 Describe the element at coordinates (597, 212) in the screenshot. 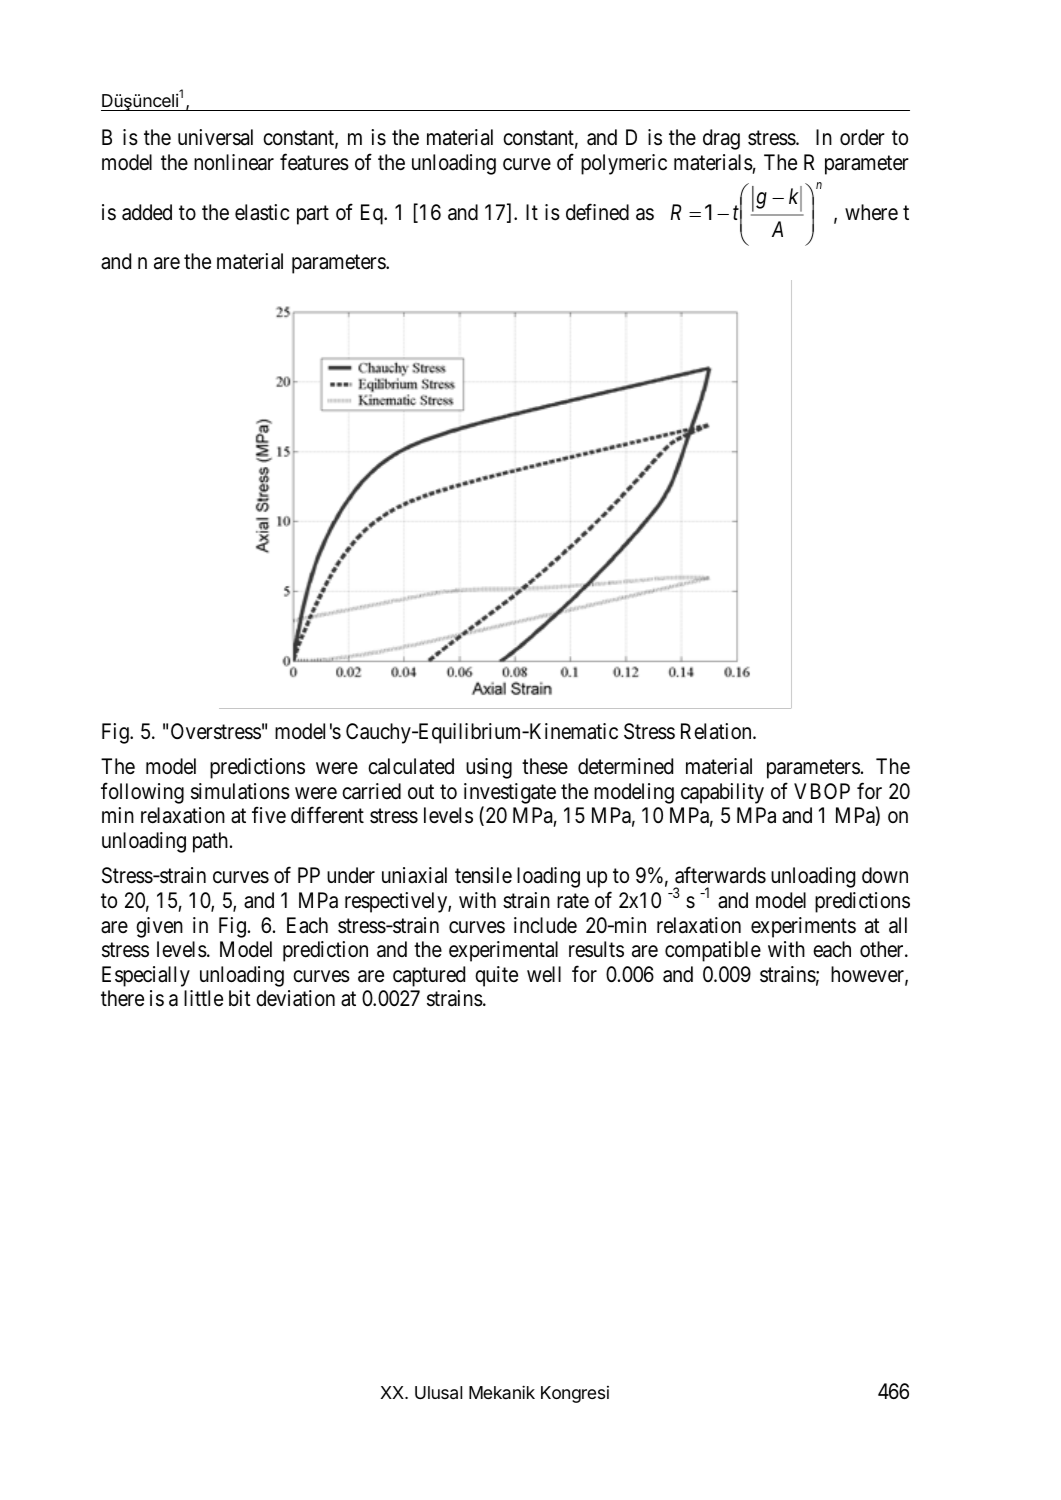

I see `defined` at that location.
